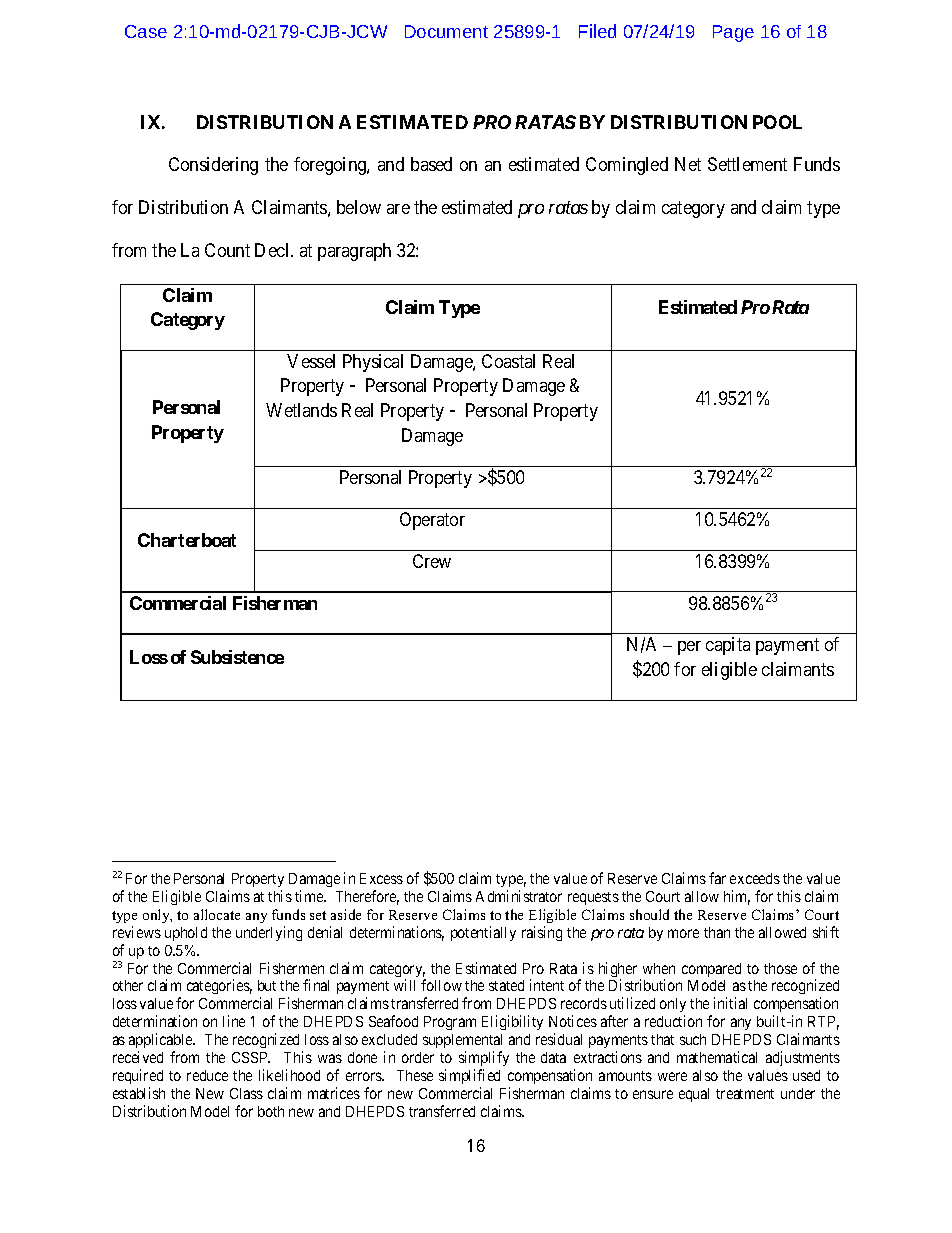  I want to click on Wetlands, so click(301, 410).
